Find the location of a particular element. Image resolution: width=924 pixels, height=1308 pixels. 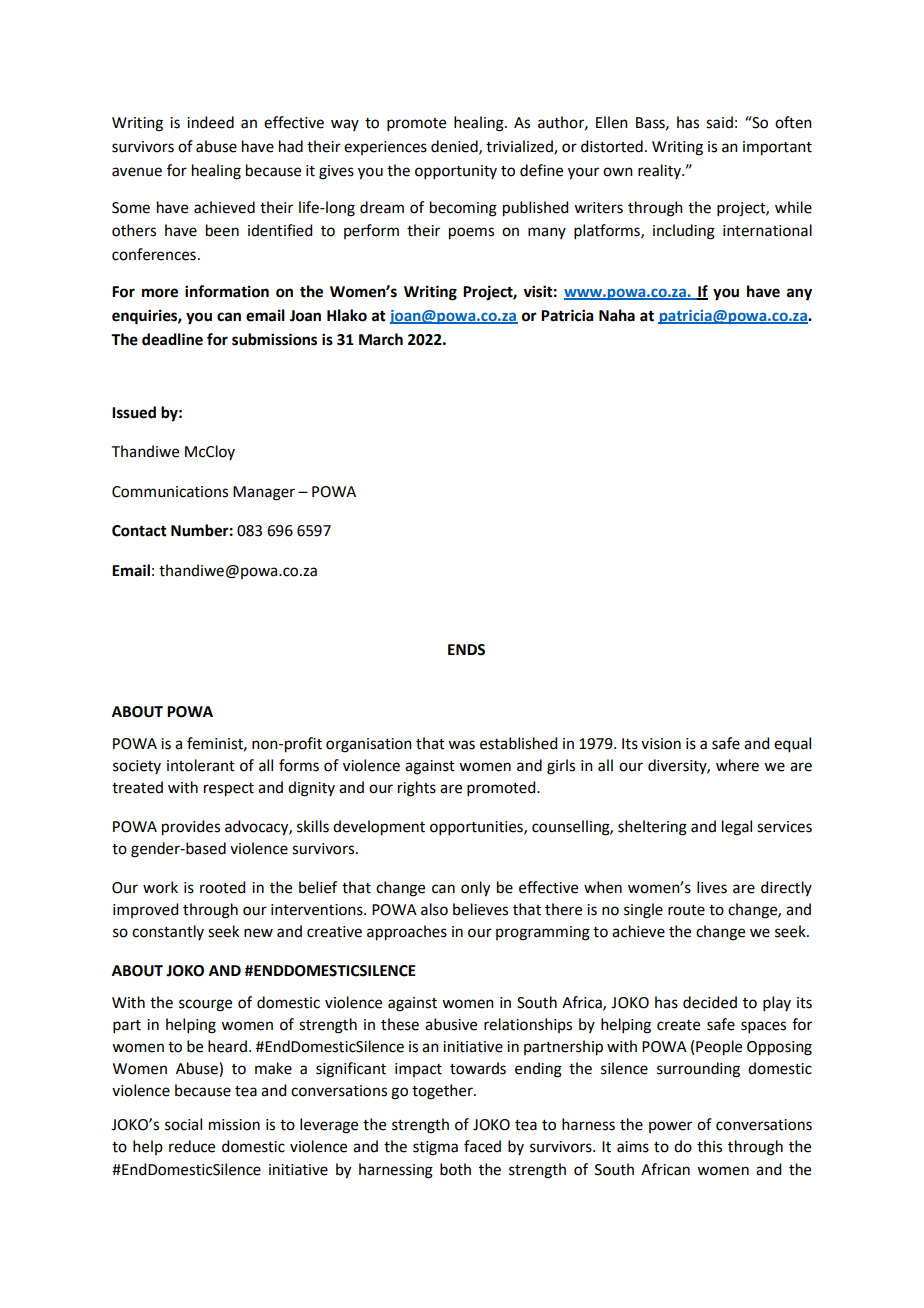

faced is located at coordinates (482, 1146).
